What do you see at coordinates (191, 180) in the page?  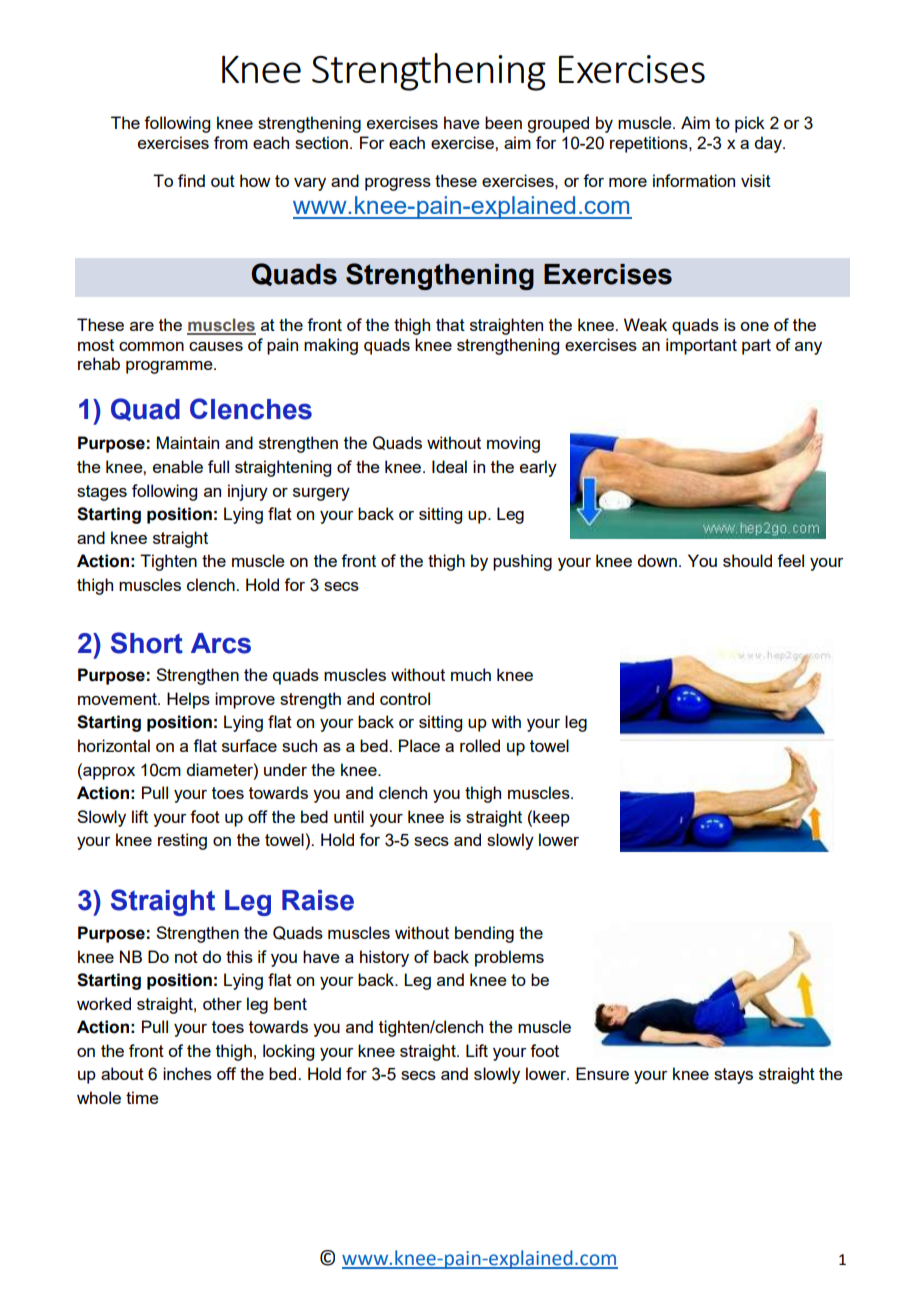 I see `find` at bounding box center [191, 180].
